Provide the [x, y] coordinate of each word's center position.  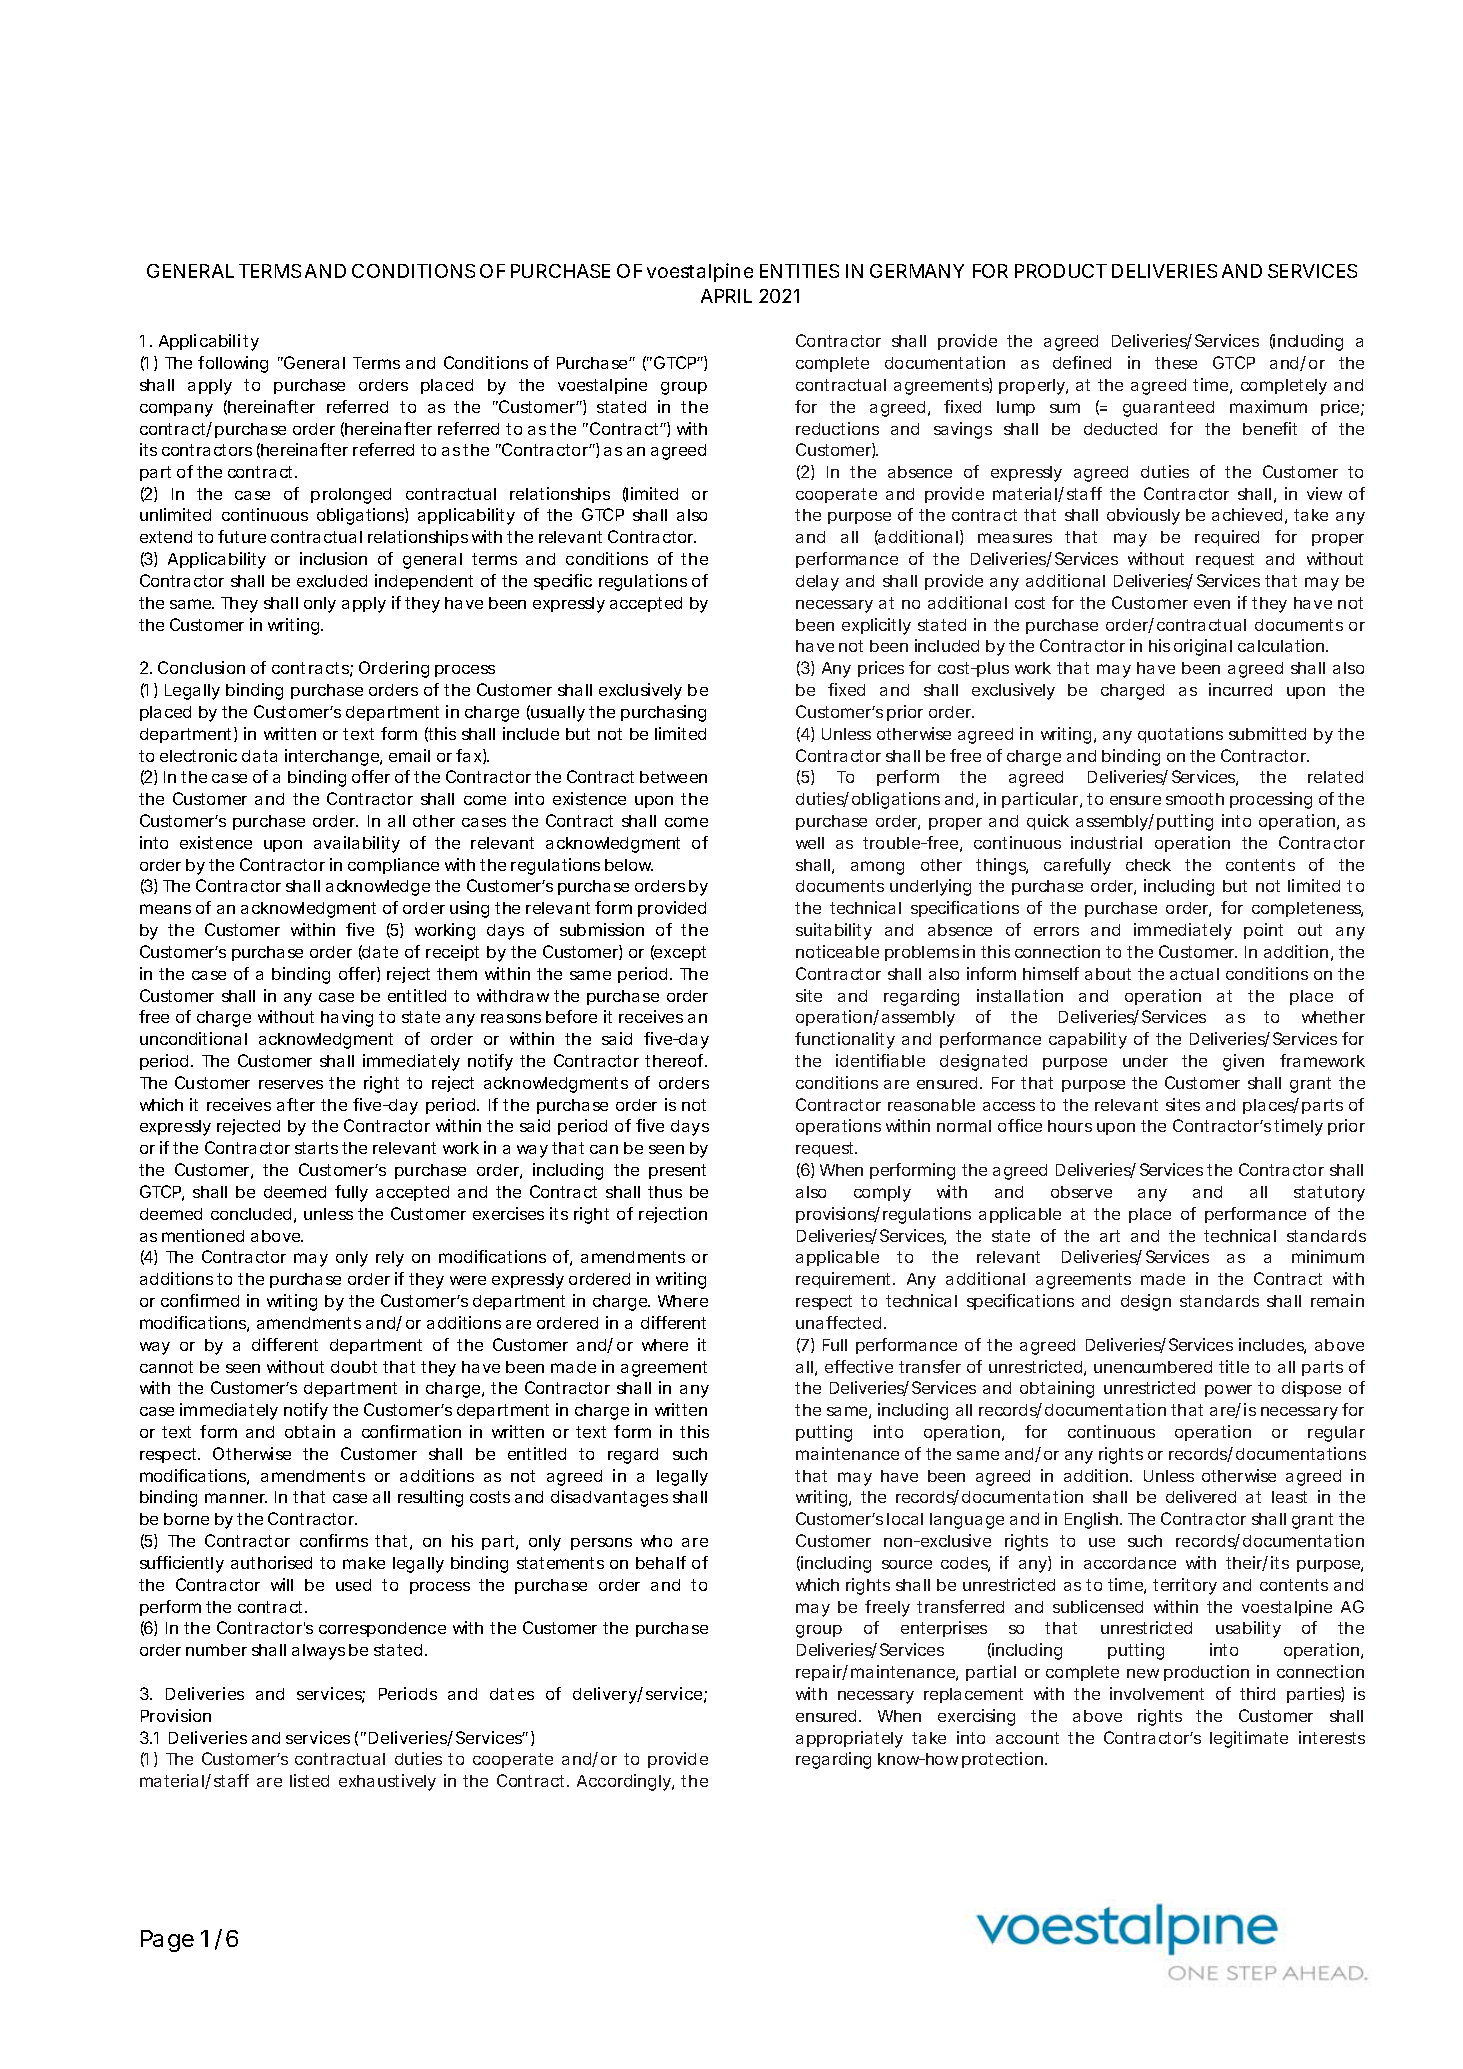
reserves [291, 1084]
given [1243, 1062]
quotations [1180, 735]
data [259, 756]
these [1176, 363]
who [656, 1541]
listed [309, 1780]
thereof [676, 1060]
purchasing [663, 713]
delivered [1201, 1496]
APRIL [726, 296]
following [233, 364]
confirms [334, 1540]
